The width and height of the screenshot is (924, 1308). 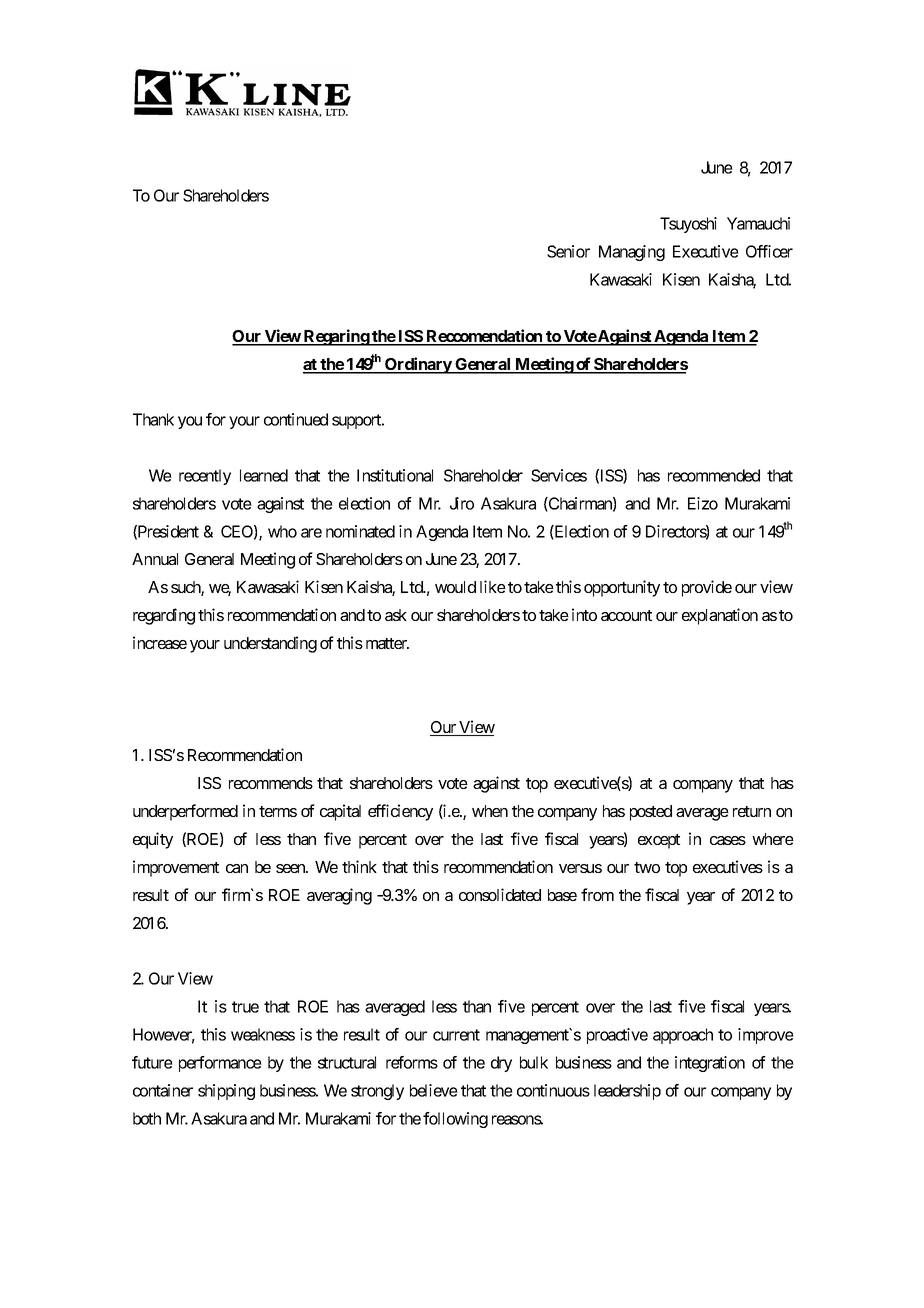 What do you see at coordinates (490, 811) in the screenshot?
I see `when` at bounding box center [490, 811].
